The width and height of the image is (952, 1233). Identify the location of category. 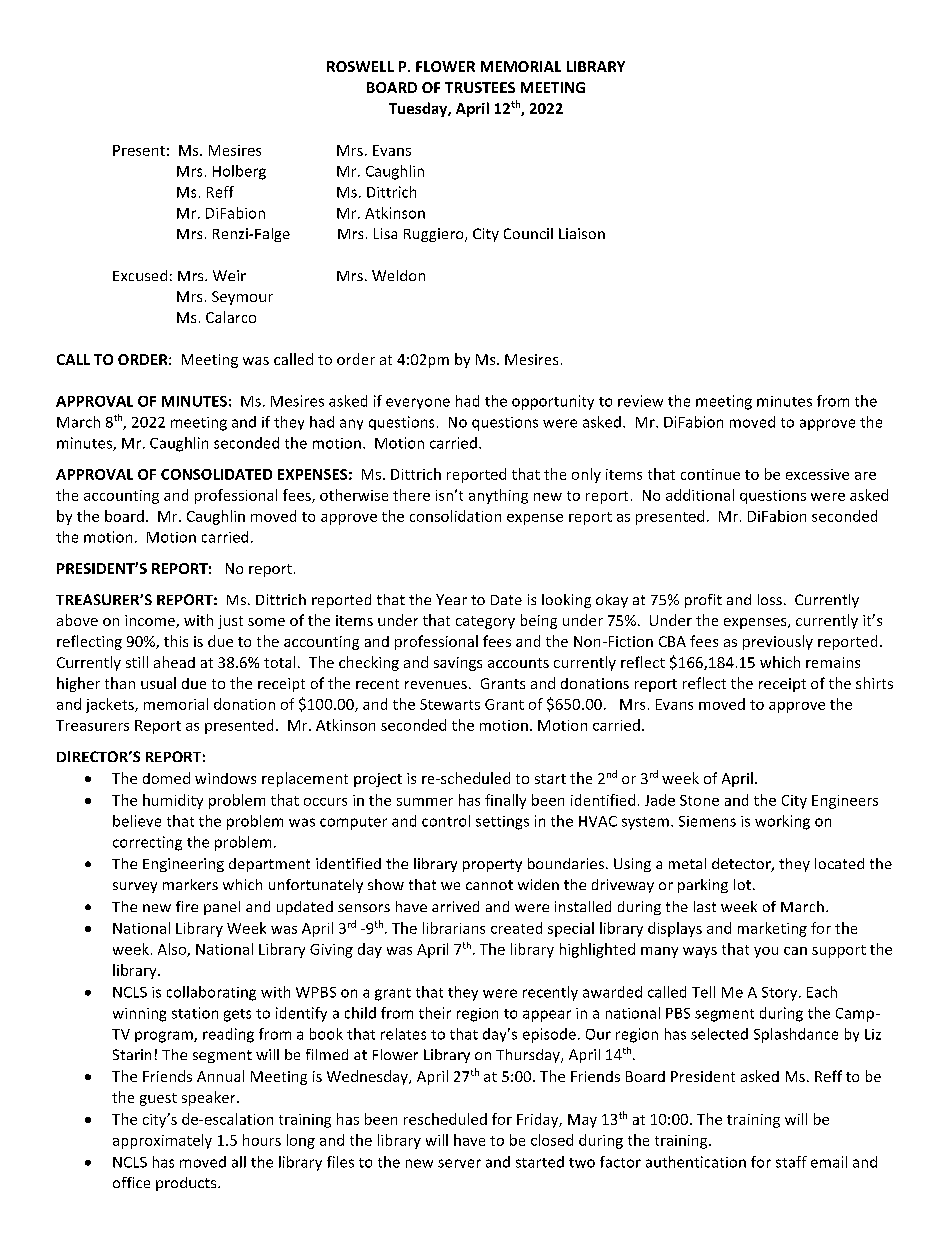
(485, 622).
